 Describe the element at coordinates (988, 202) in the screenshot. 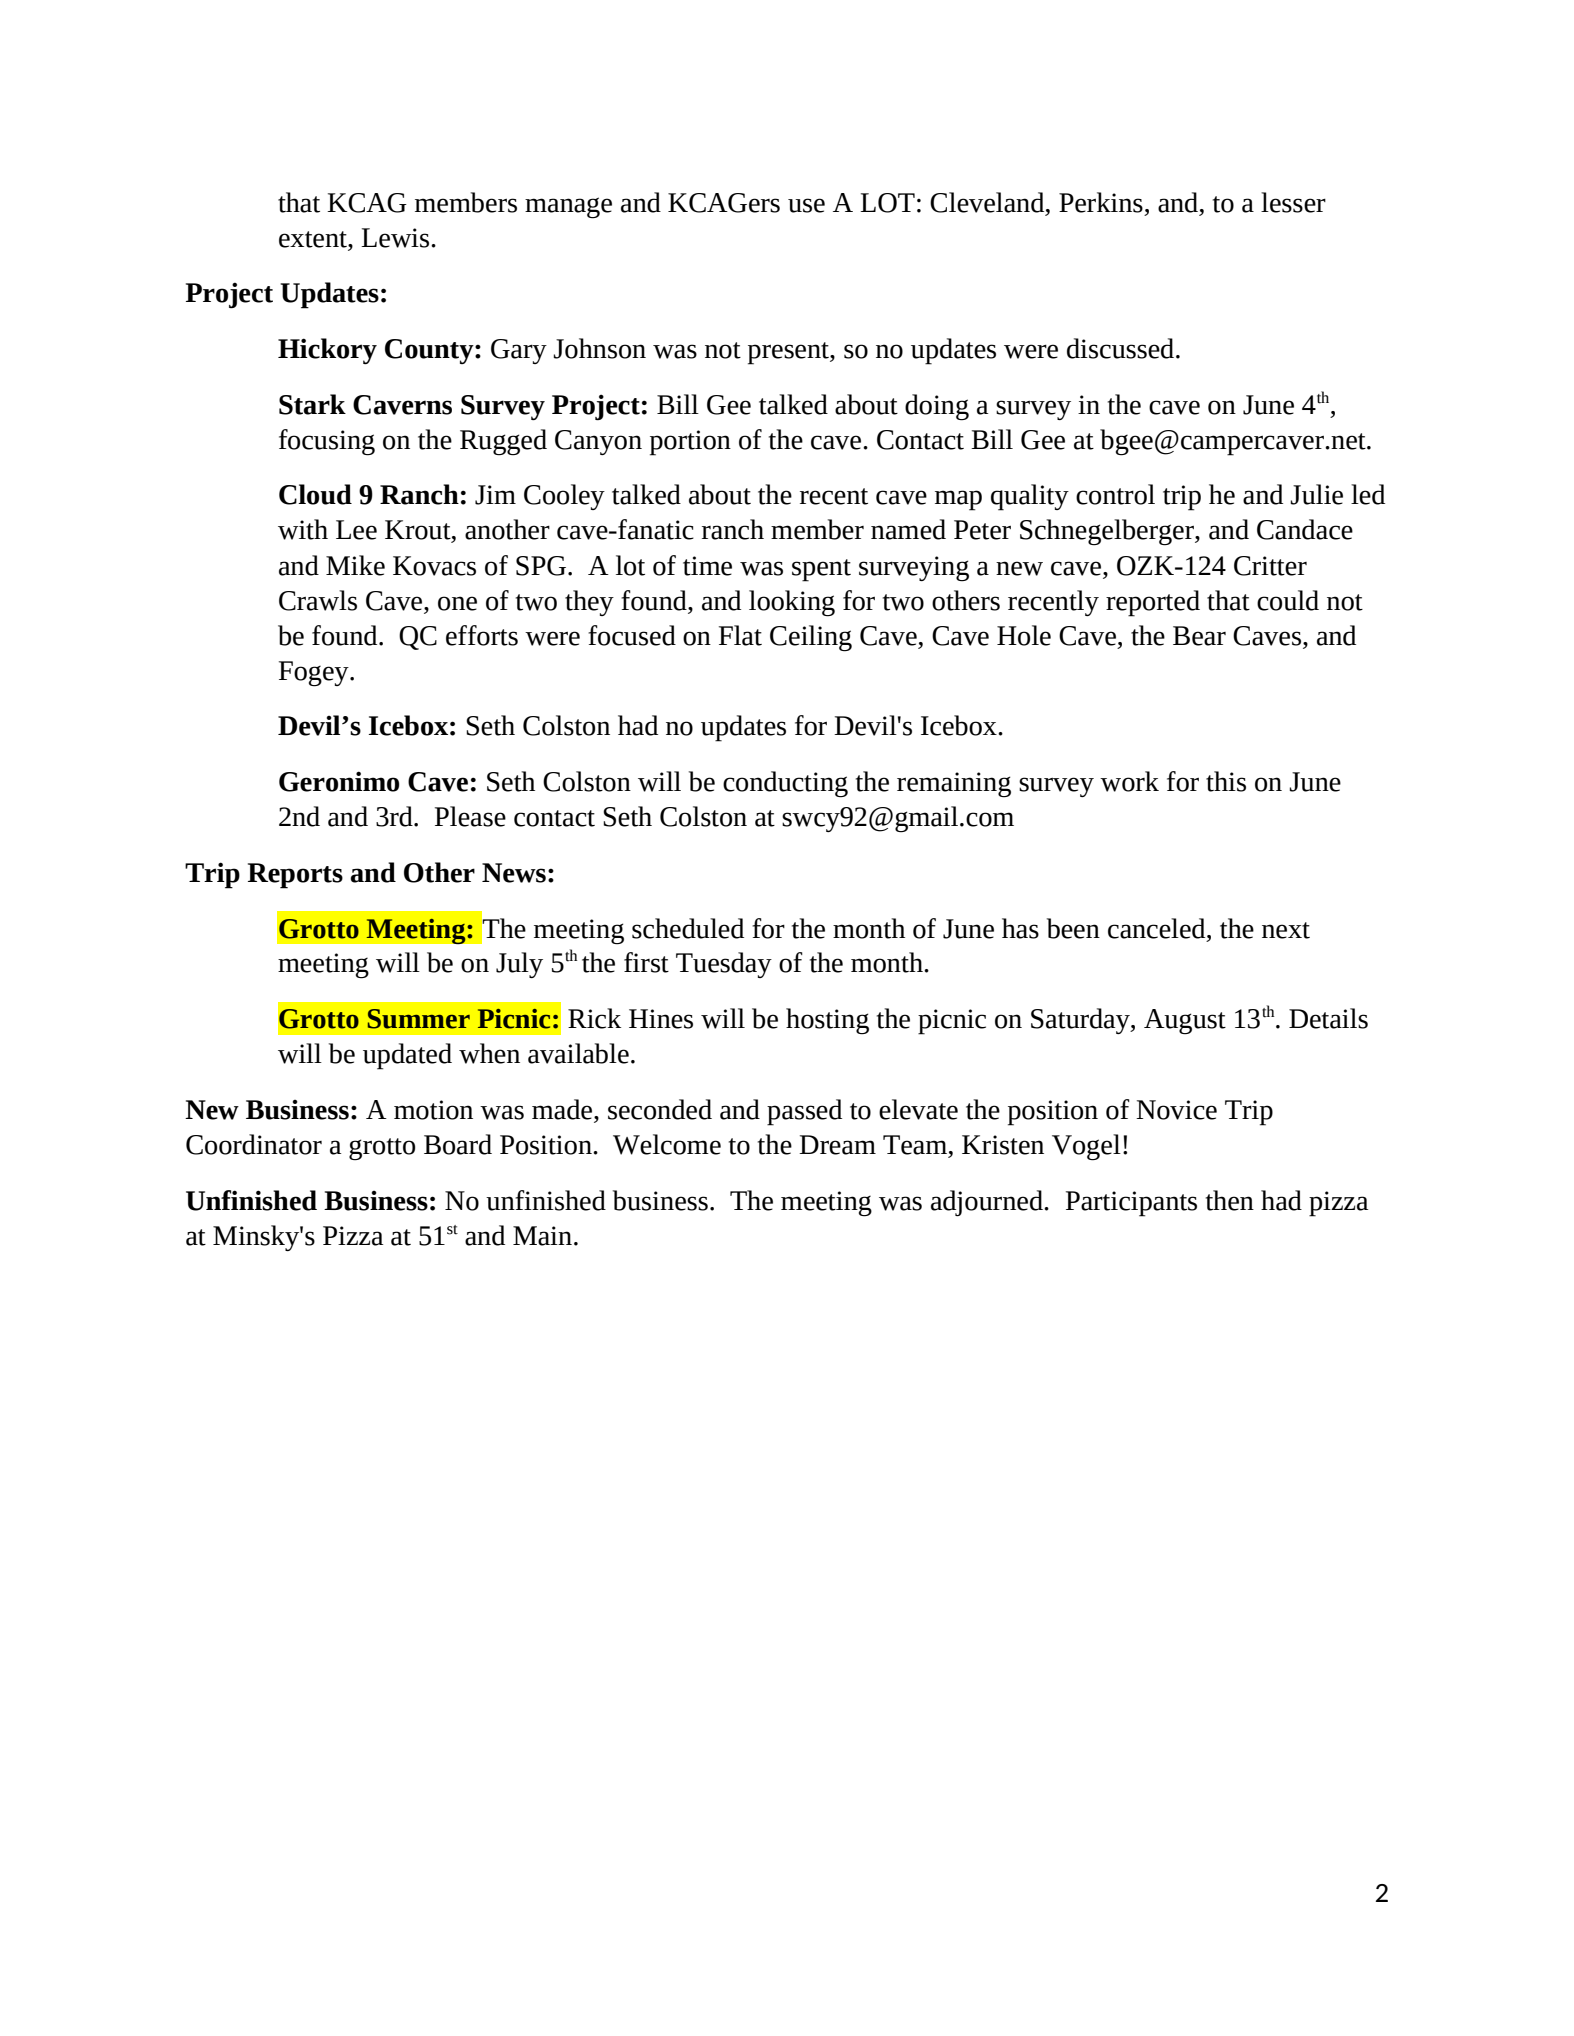

I see `Cleveland` at that location.
